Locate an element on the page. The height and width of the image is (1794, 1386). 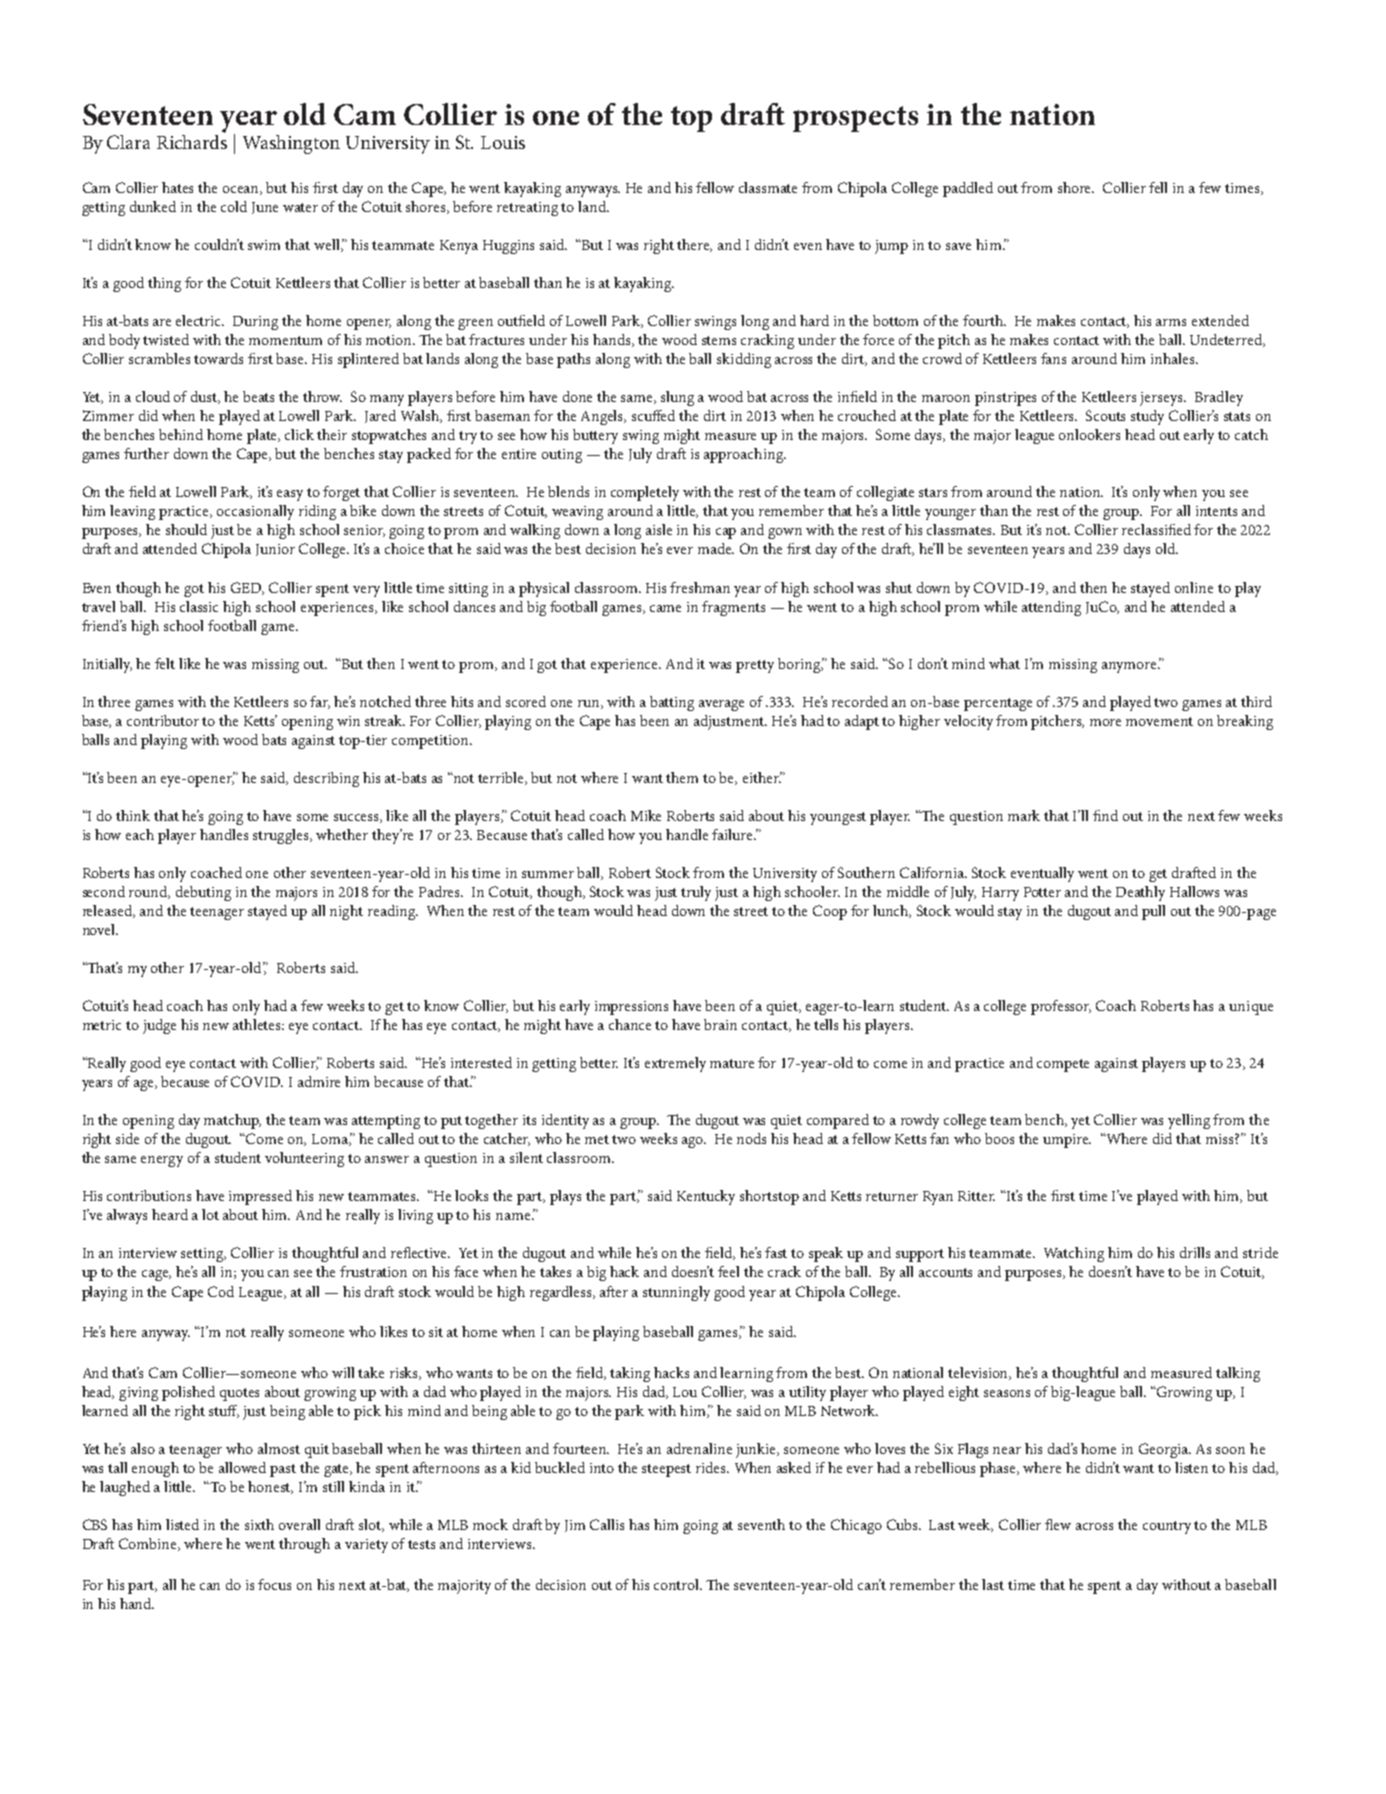
retreating is located at coordinates (527, 209).
